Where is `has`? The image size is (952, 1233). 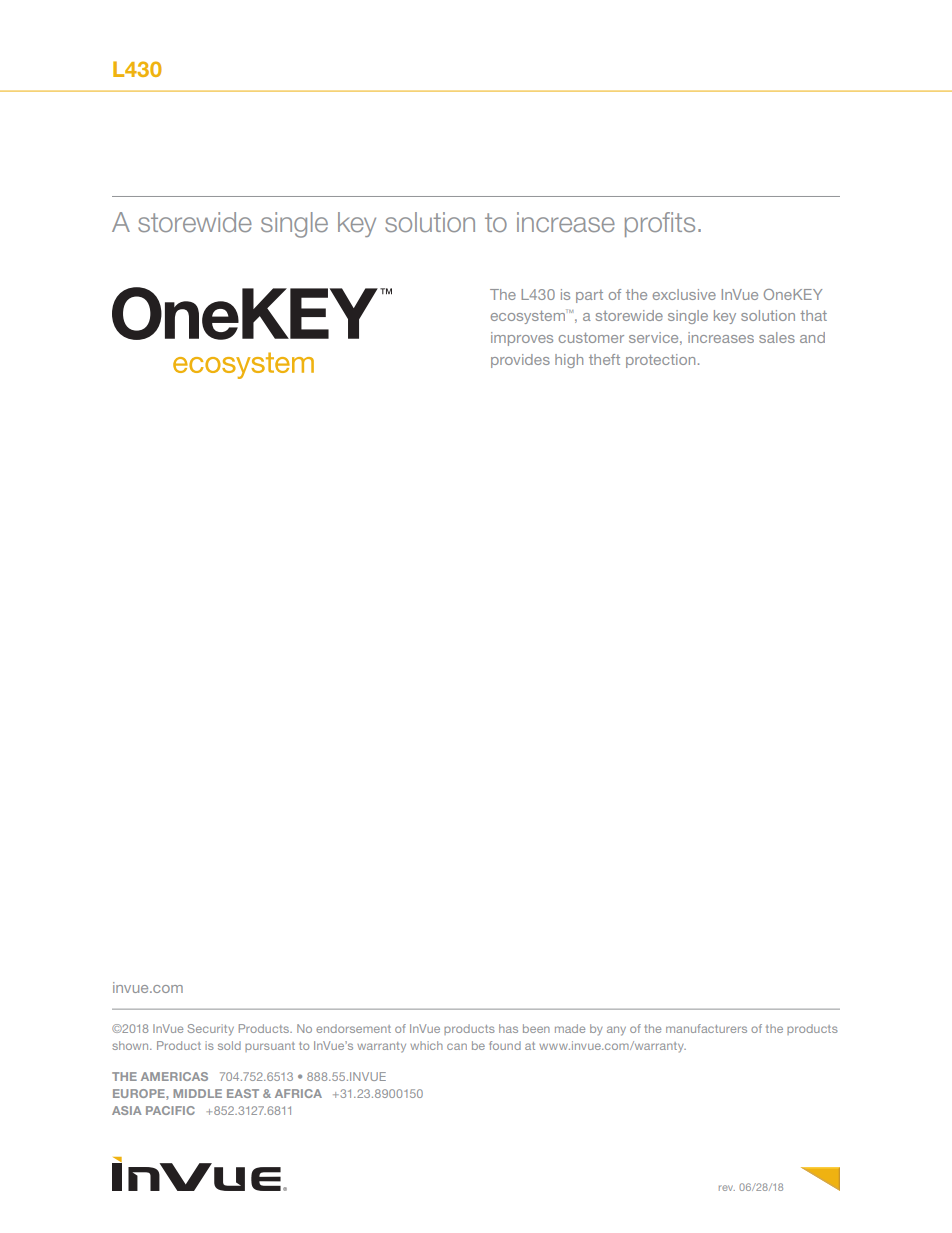
has is located at coordinates (508, 1028).
